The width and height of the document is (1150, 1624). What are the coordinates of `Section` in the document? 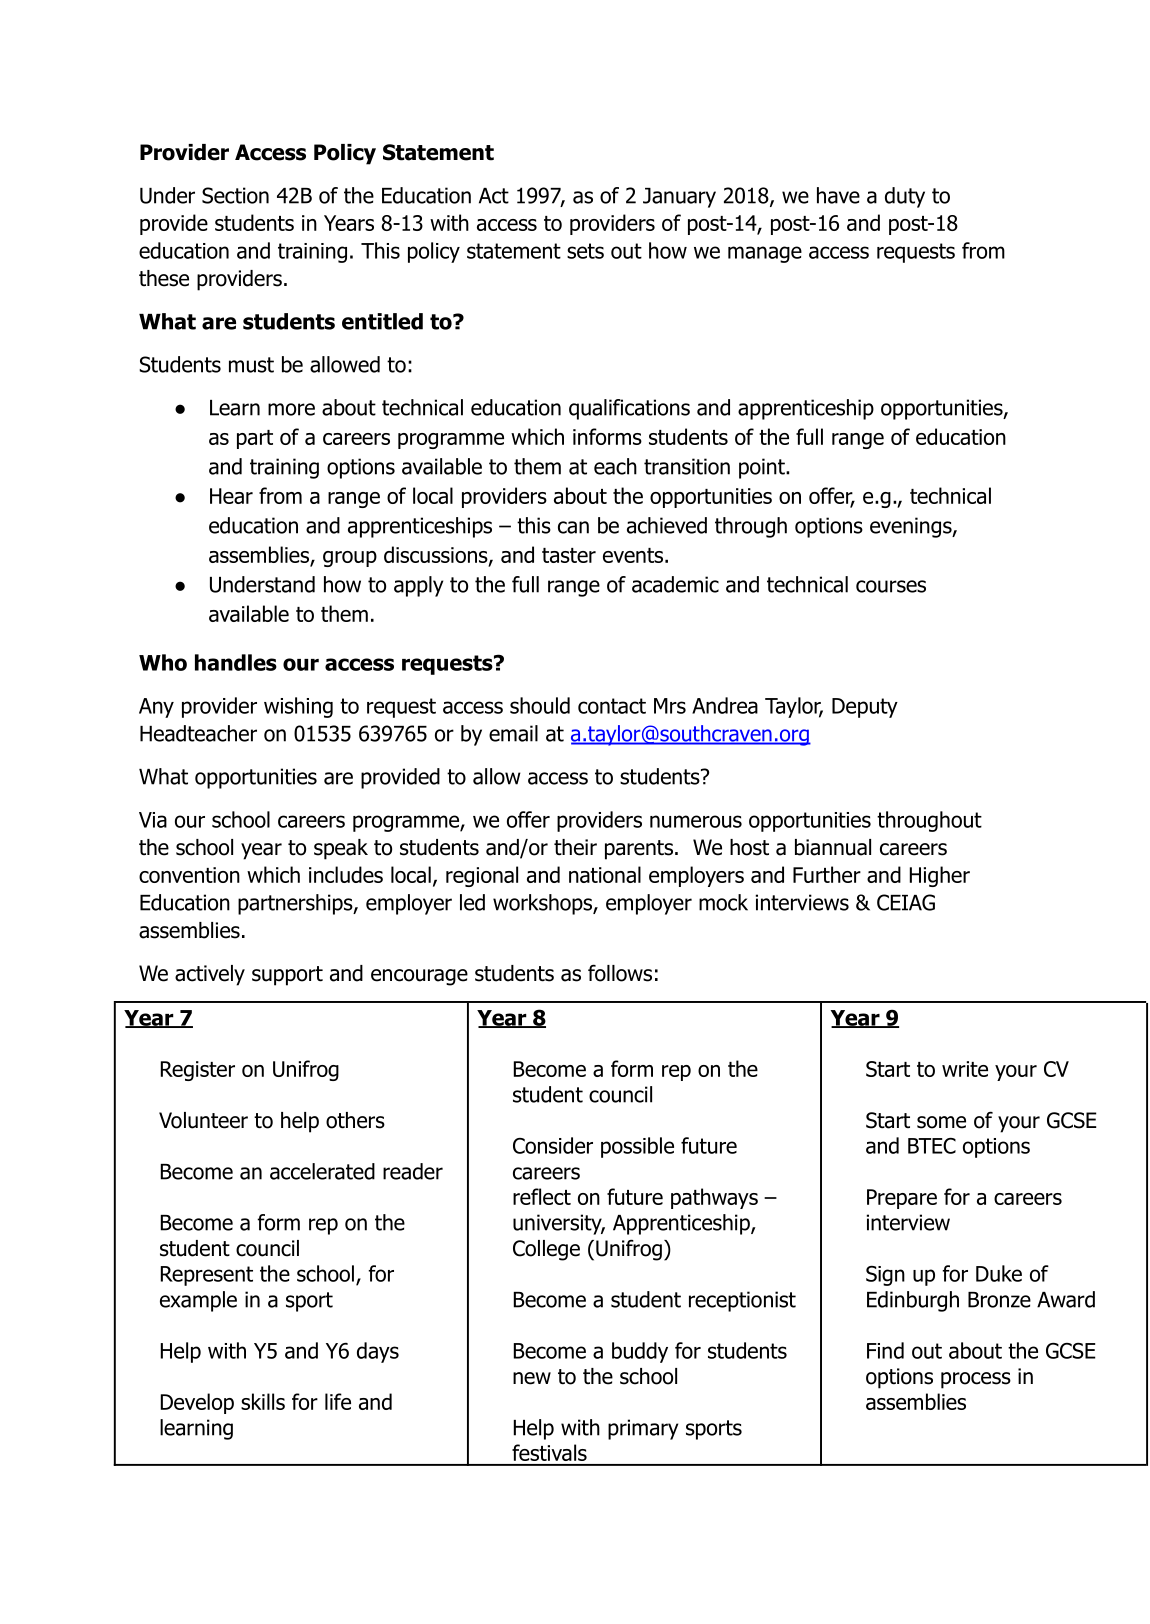 It's located at (235, 195).
